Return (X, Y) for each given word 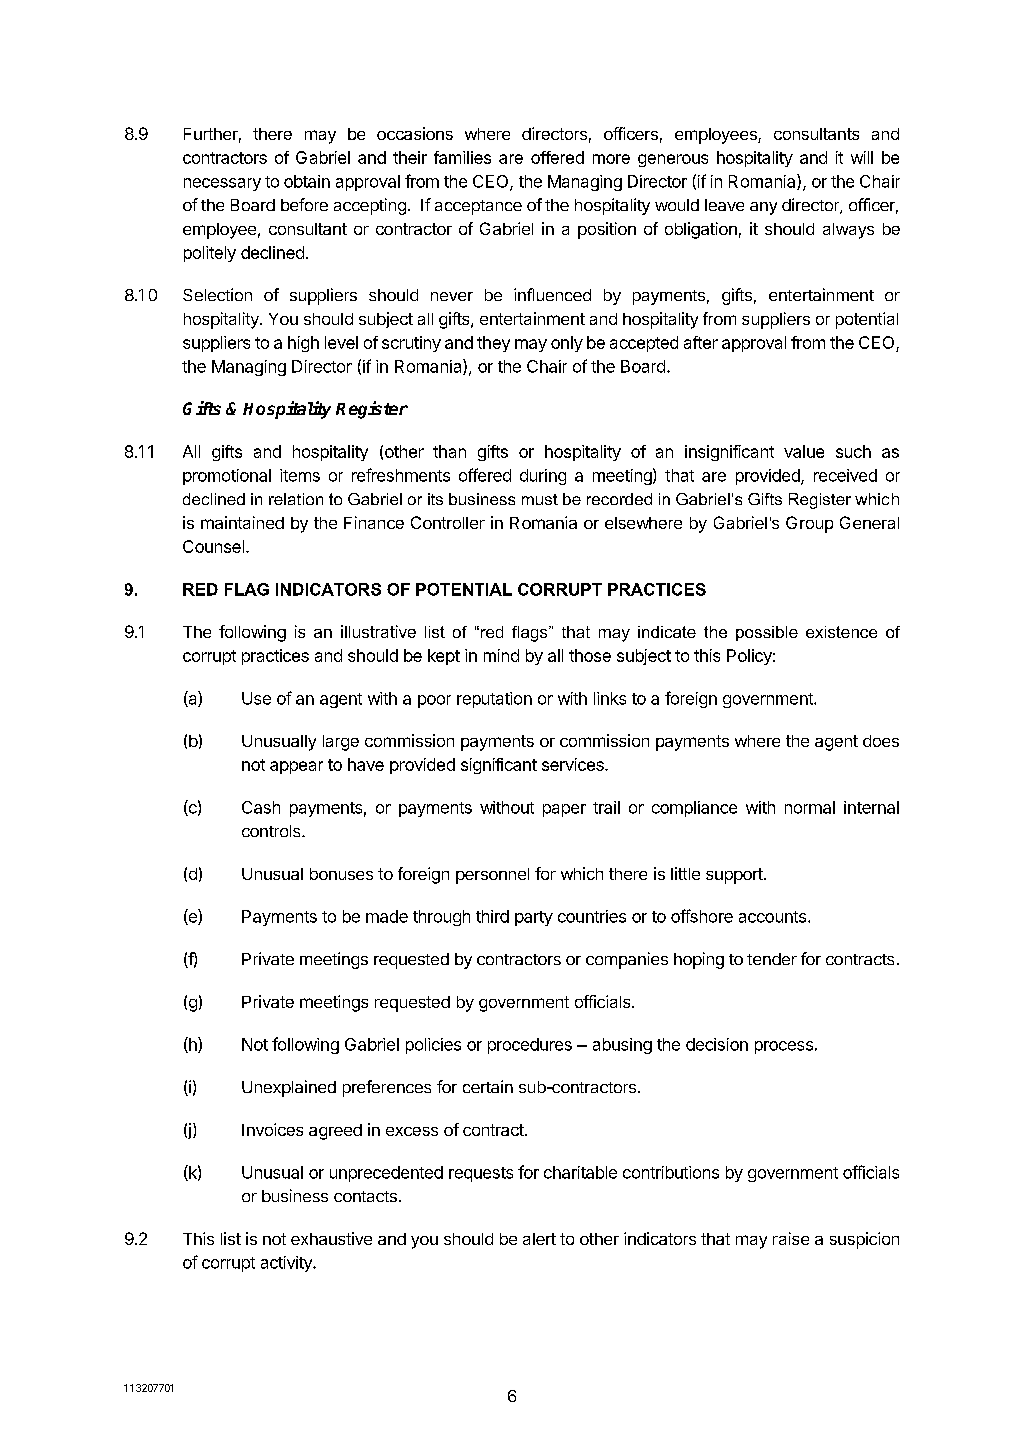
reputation (494, 700)
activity (287, 1264)
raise (791, 1238)
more (611, 159)
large (341, 743)
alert (539, 1239)
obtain (307, 181)
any (763, 208)
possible (767, 633)
